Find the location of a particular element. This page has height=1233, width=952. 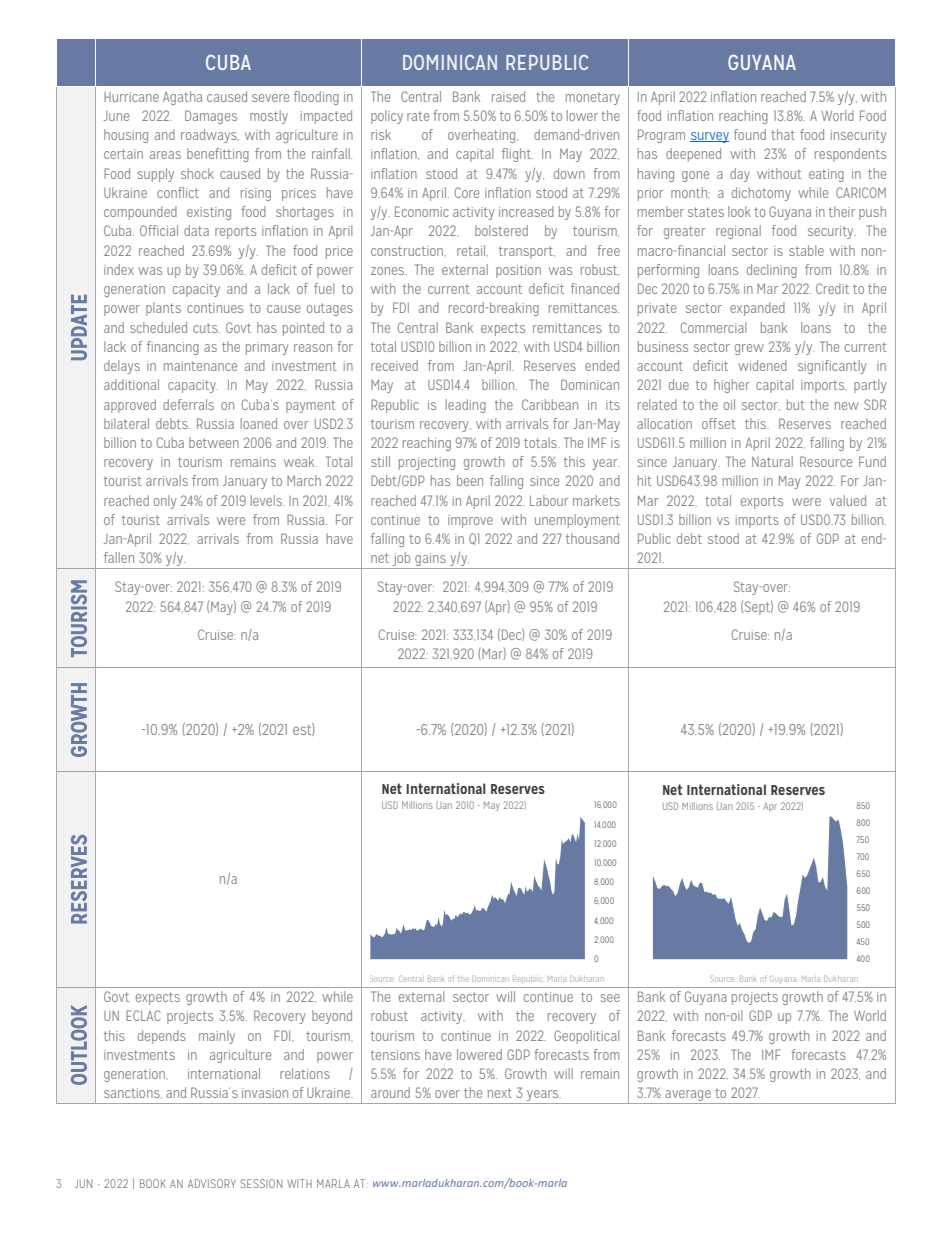

flight is located at coordinates (517, 155).
